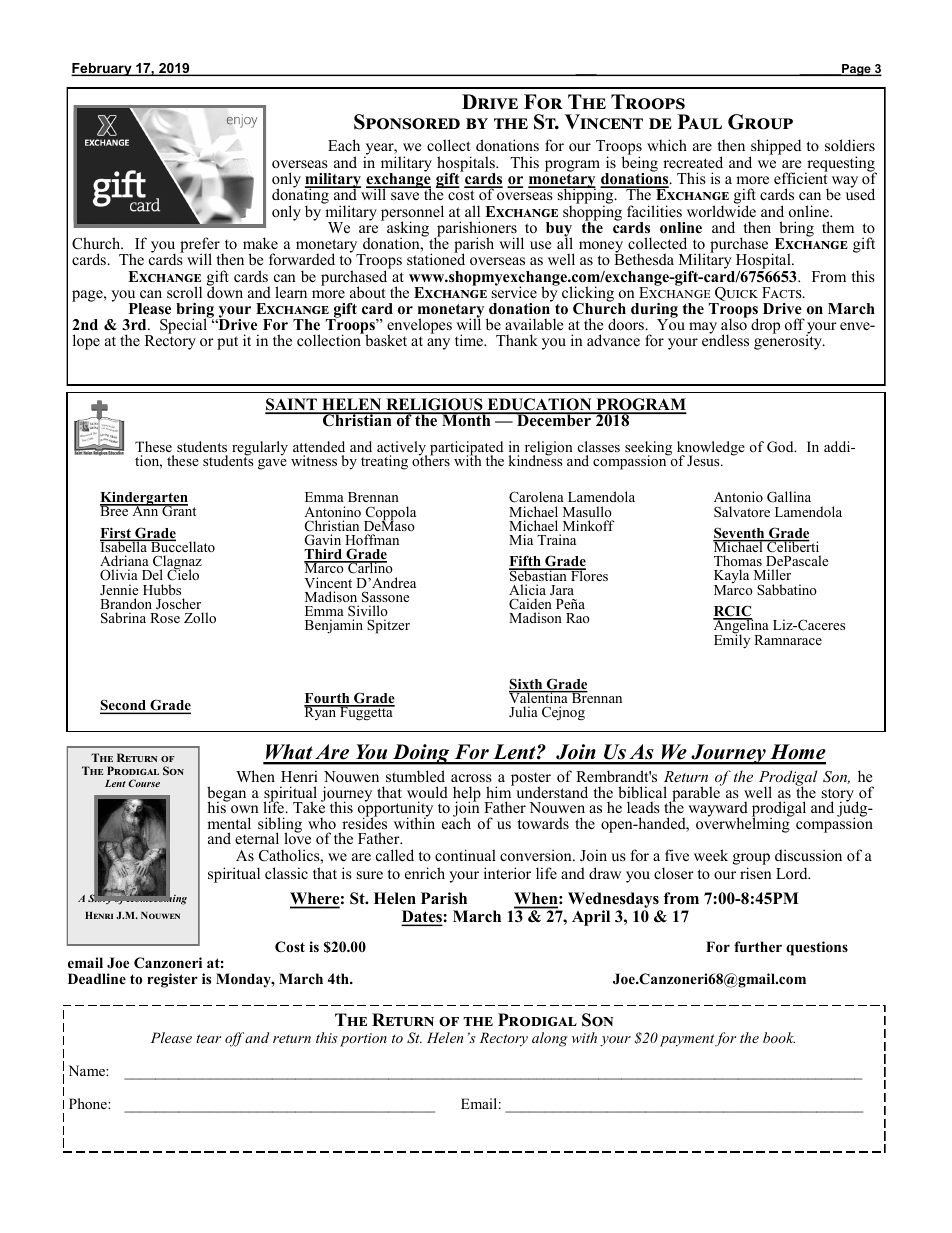 This page has width=952, height=1233. What do you see at coordinates (102, 69) in the page?
I see `February` at bounding box center [102, 69].
